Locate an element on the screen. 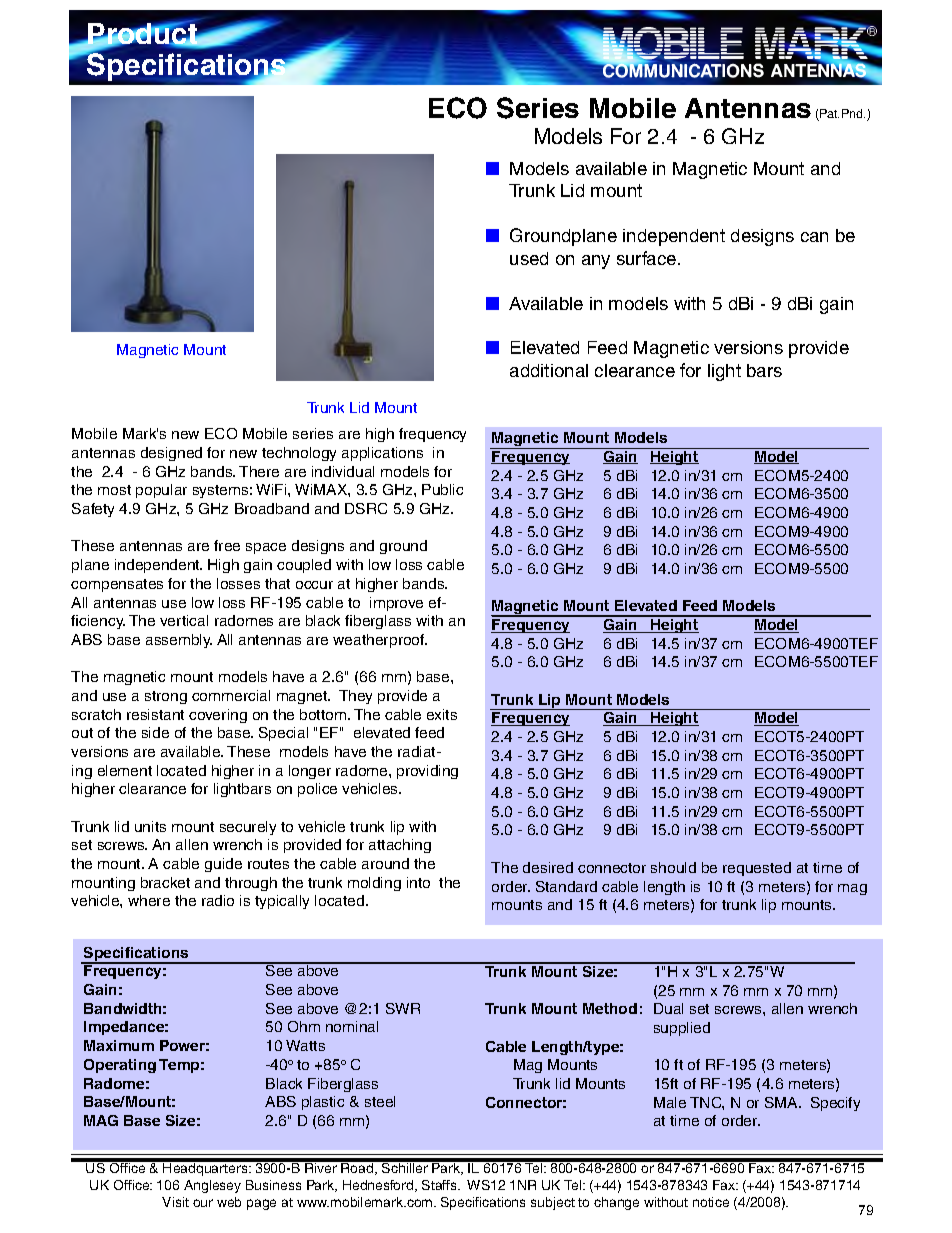 This screenshot has height=1233, width=952. Public is located at coordinates (442, 489).
